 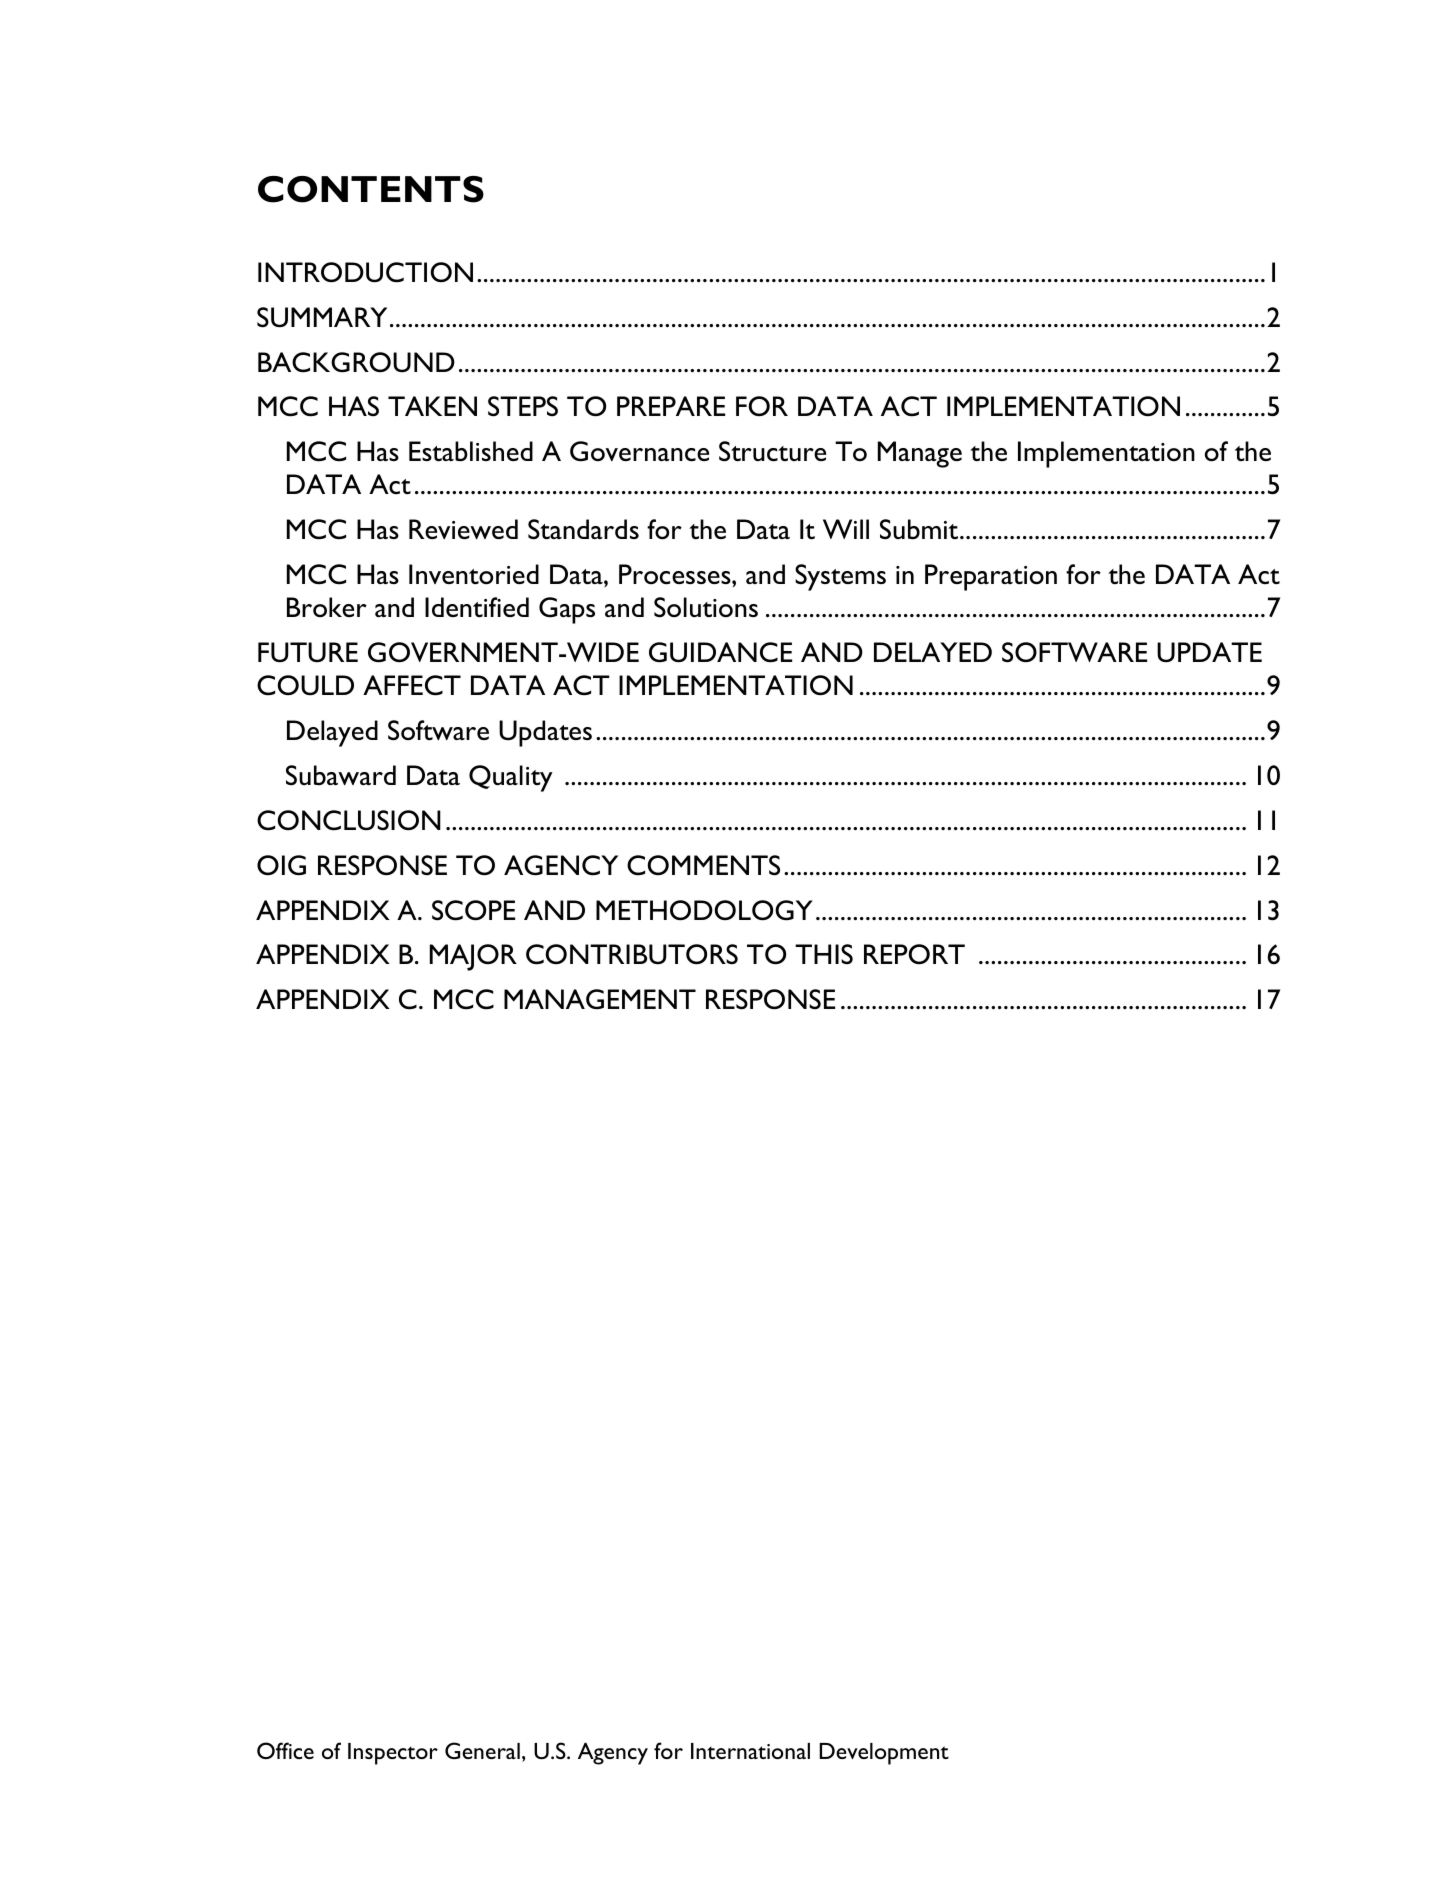 I want to click on Structure, so click(x=772, y=451).
